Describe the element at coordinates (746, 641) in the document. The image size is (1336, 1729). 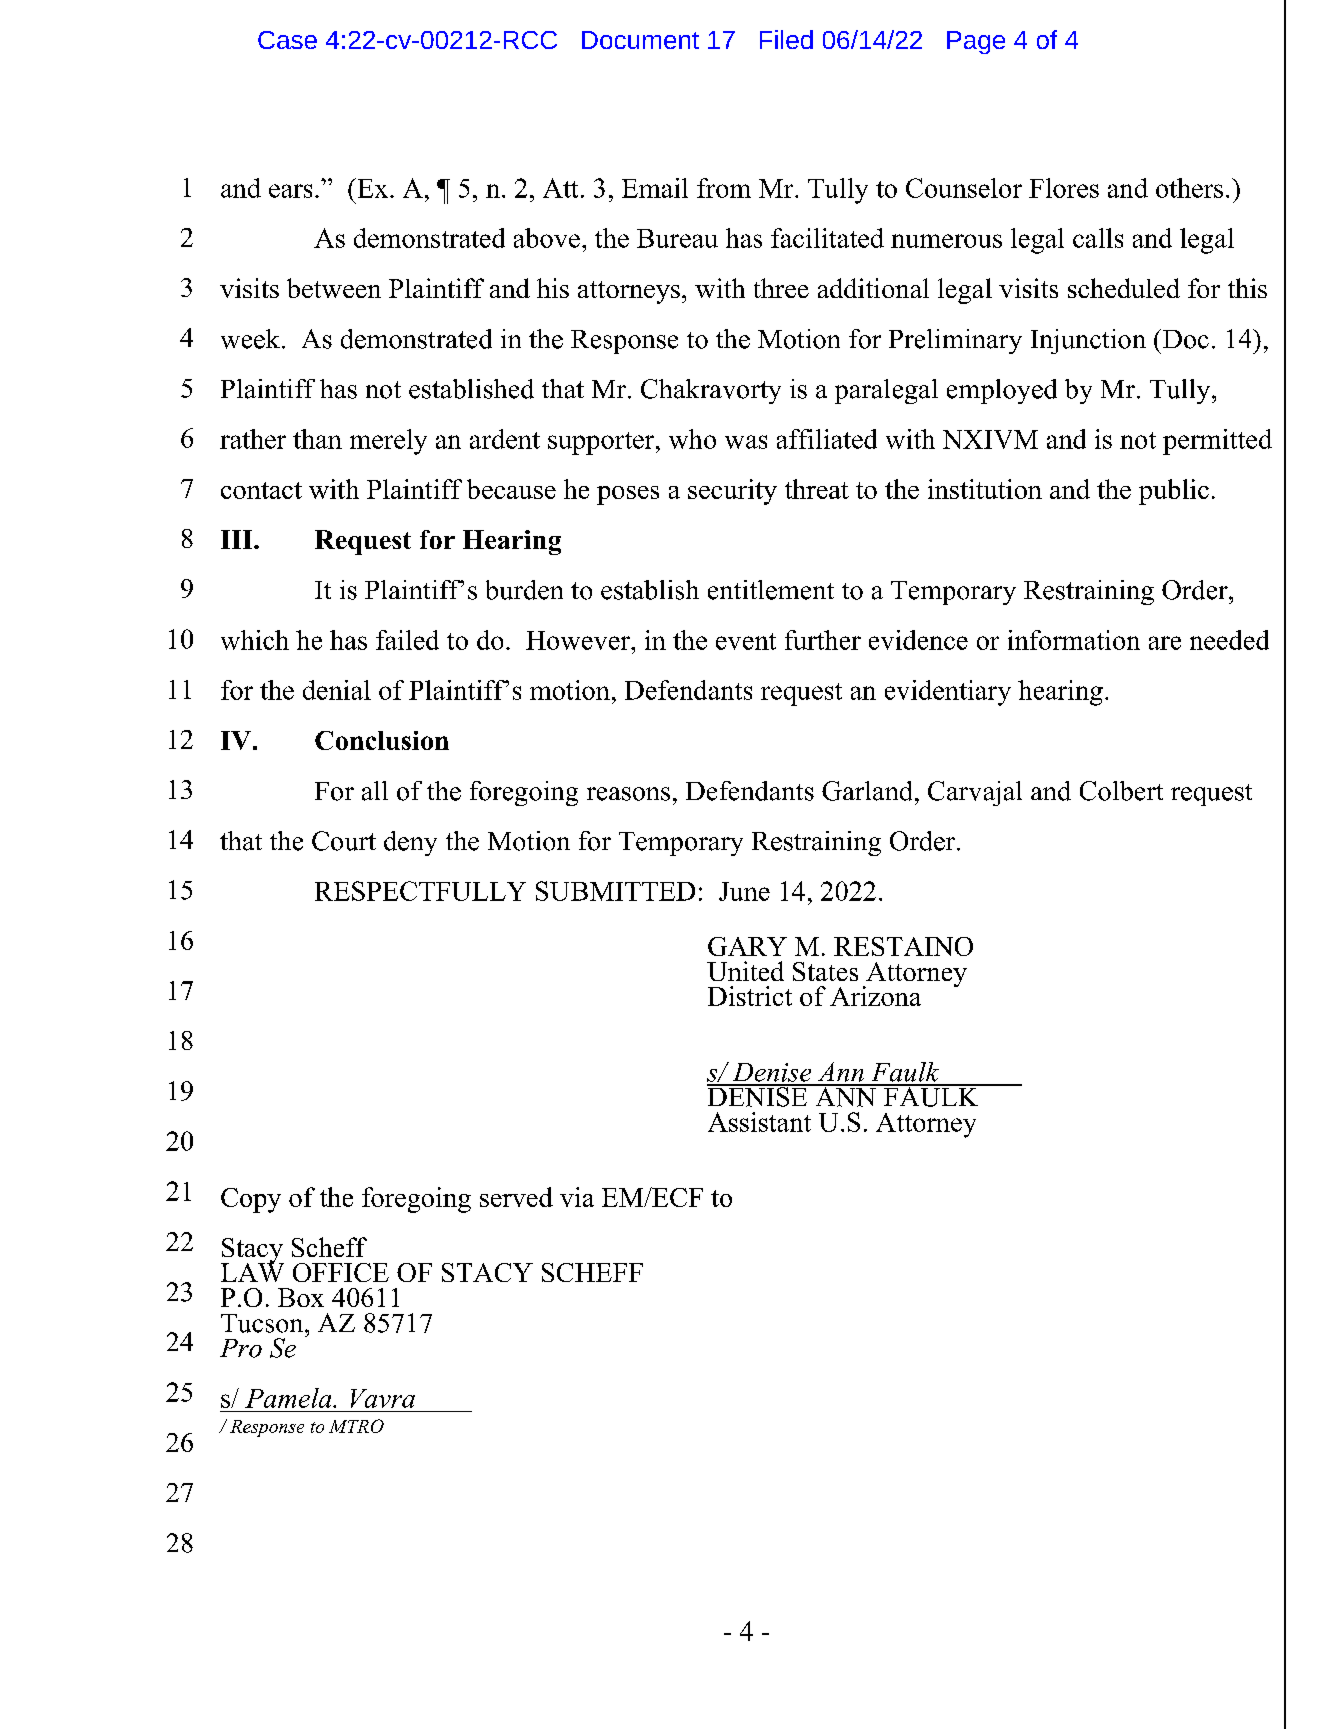
I see `event` at that location.
